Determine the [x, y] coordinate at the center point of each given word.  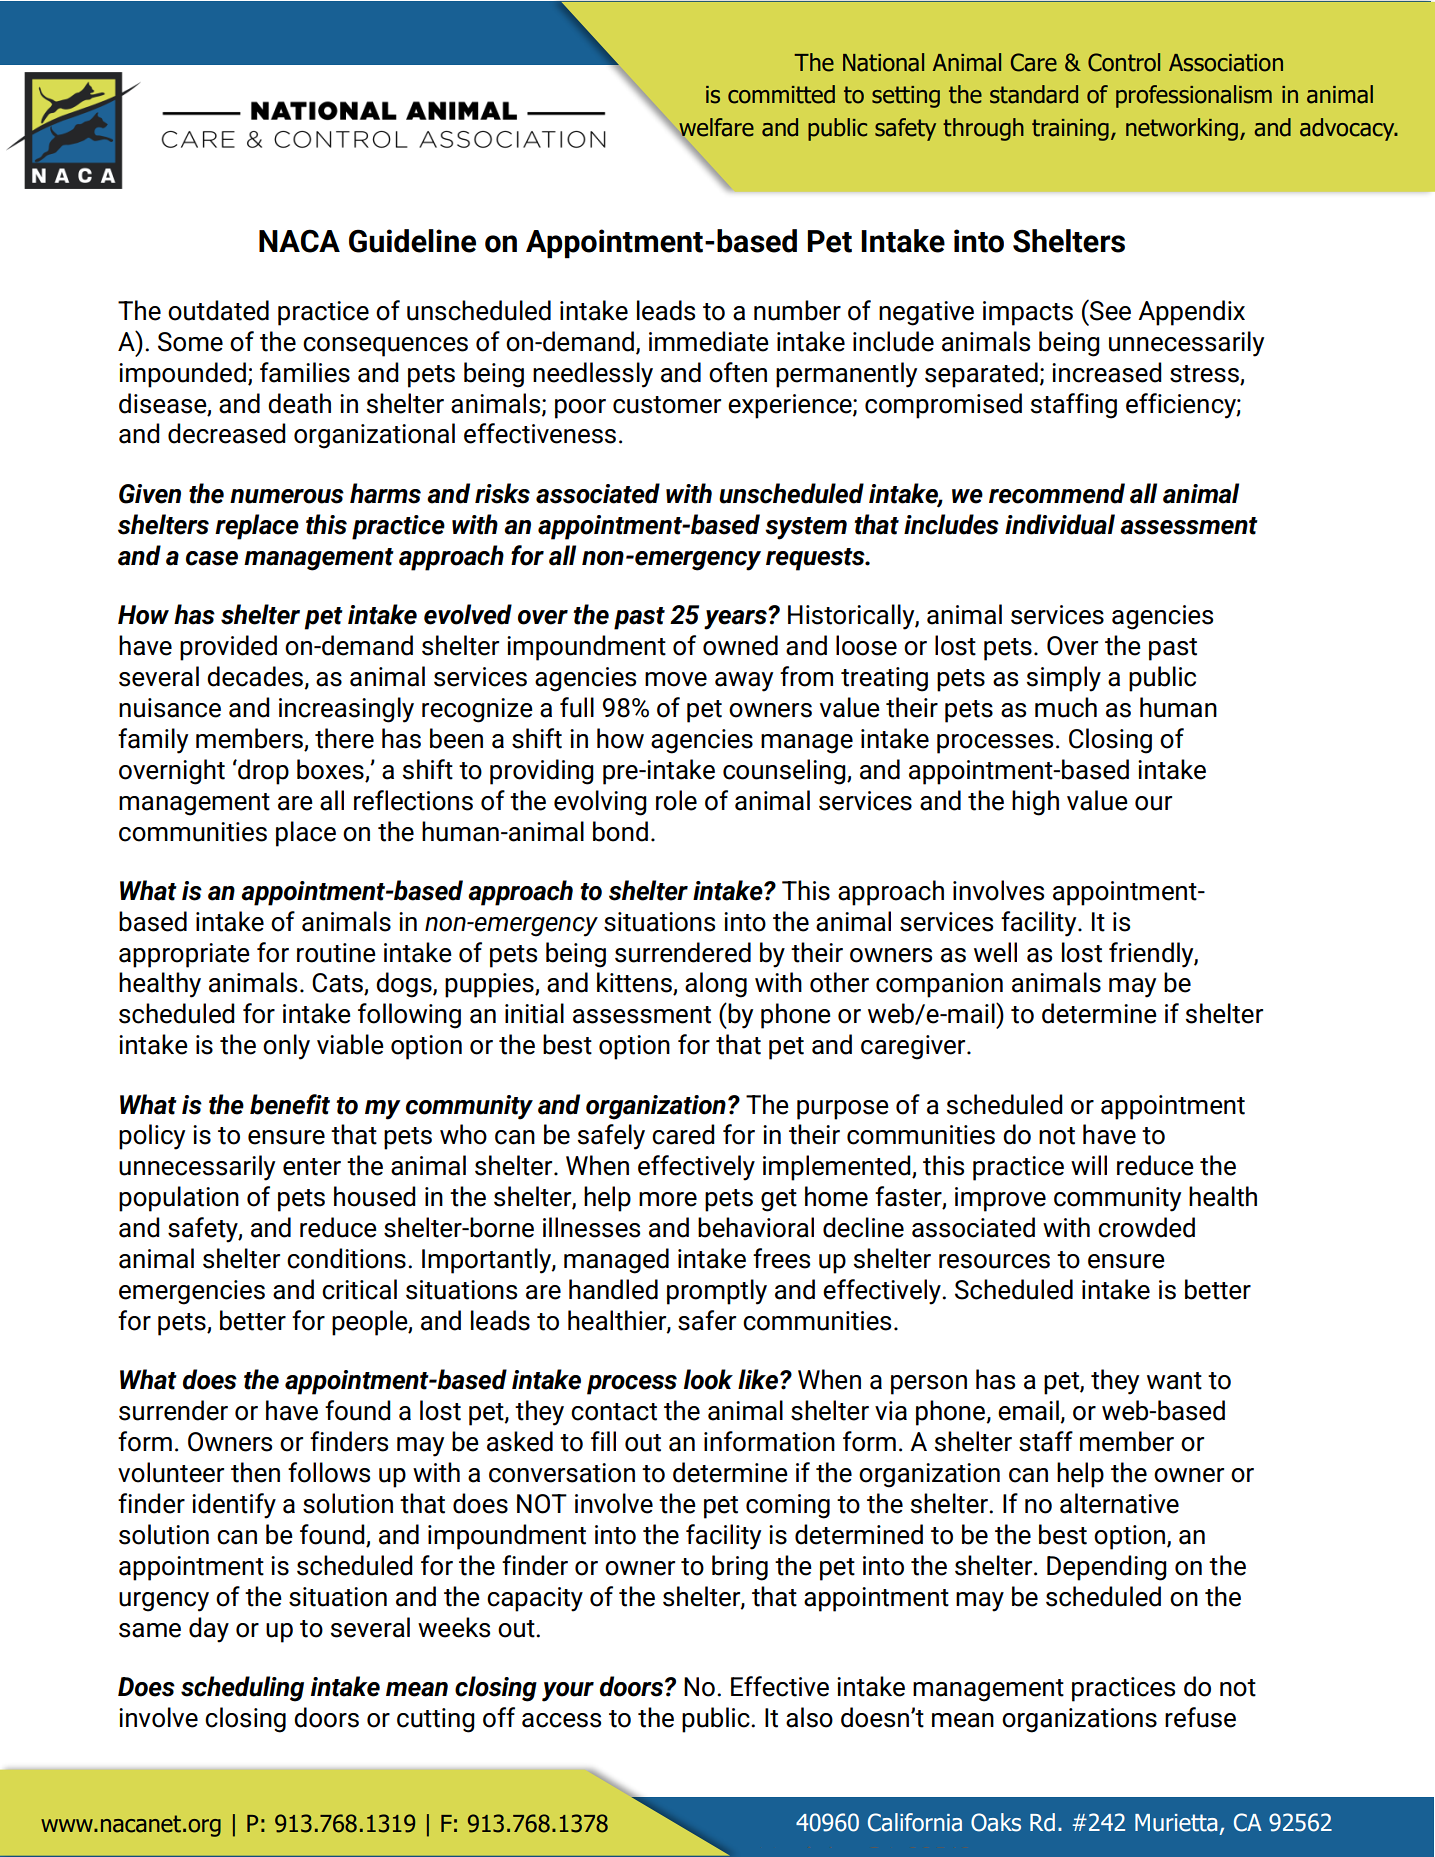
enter [312, 1167]
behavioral [756, 1227]
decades [256, 677]
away [744, 682]
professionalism [1194, 96]
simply [1064, 679]
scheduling [242, 1689]
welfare [715, 128]
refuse [1200, 1717]
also [809, 1717]
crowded [1146, 1227]
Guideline [412, 241]
